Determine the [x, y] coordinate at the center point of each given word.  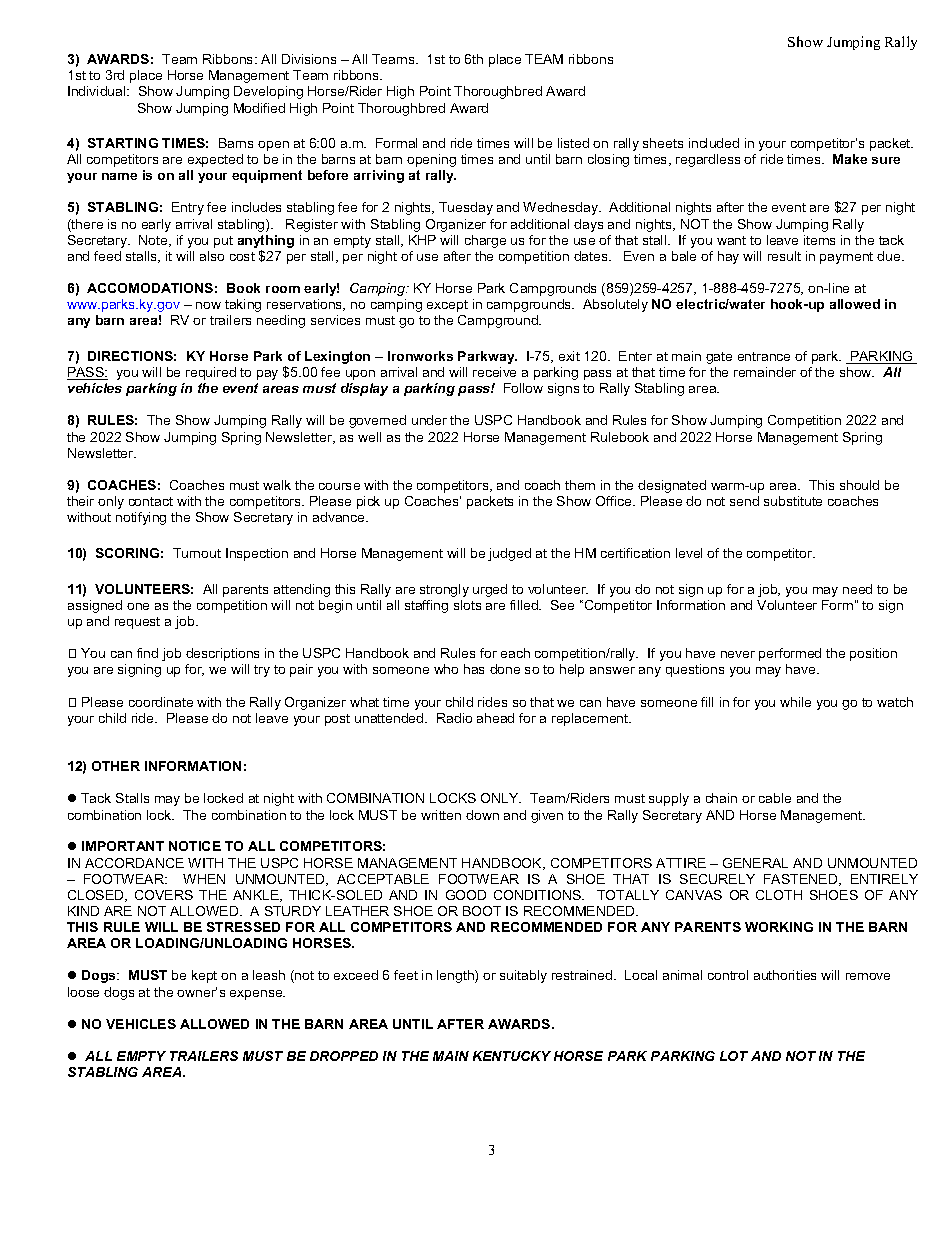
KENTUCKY [512, 1056]
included [714, 143]
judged [509, 554]
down [482, 815]
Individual [98, 91]
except [447, 306]
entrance [764, 356]
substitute [793, 501]
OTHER [116, 766]
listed [573, 143]
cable [775, 798]
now [208, 305]
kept [204, 976]
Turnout [197, 553]
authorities [785, 975]
